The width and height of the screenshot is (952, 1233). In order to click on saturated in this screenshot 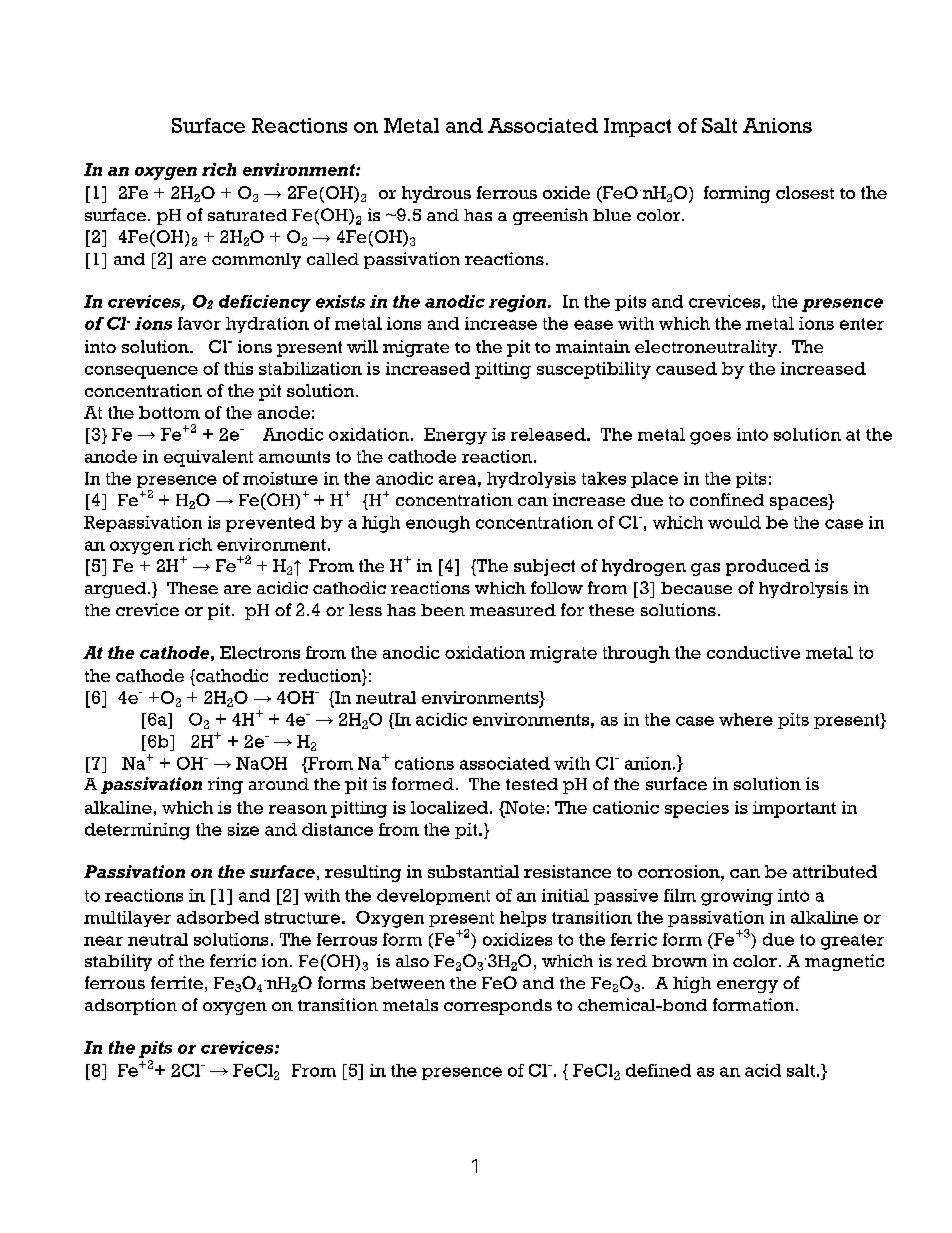, I will do `click(247, 215)`.
